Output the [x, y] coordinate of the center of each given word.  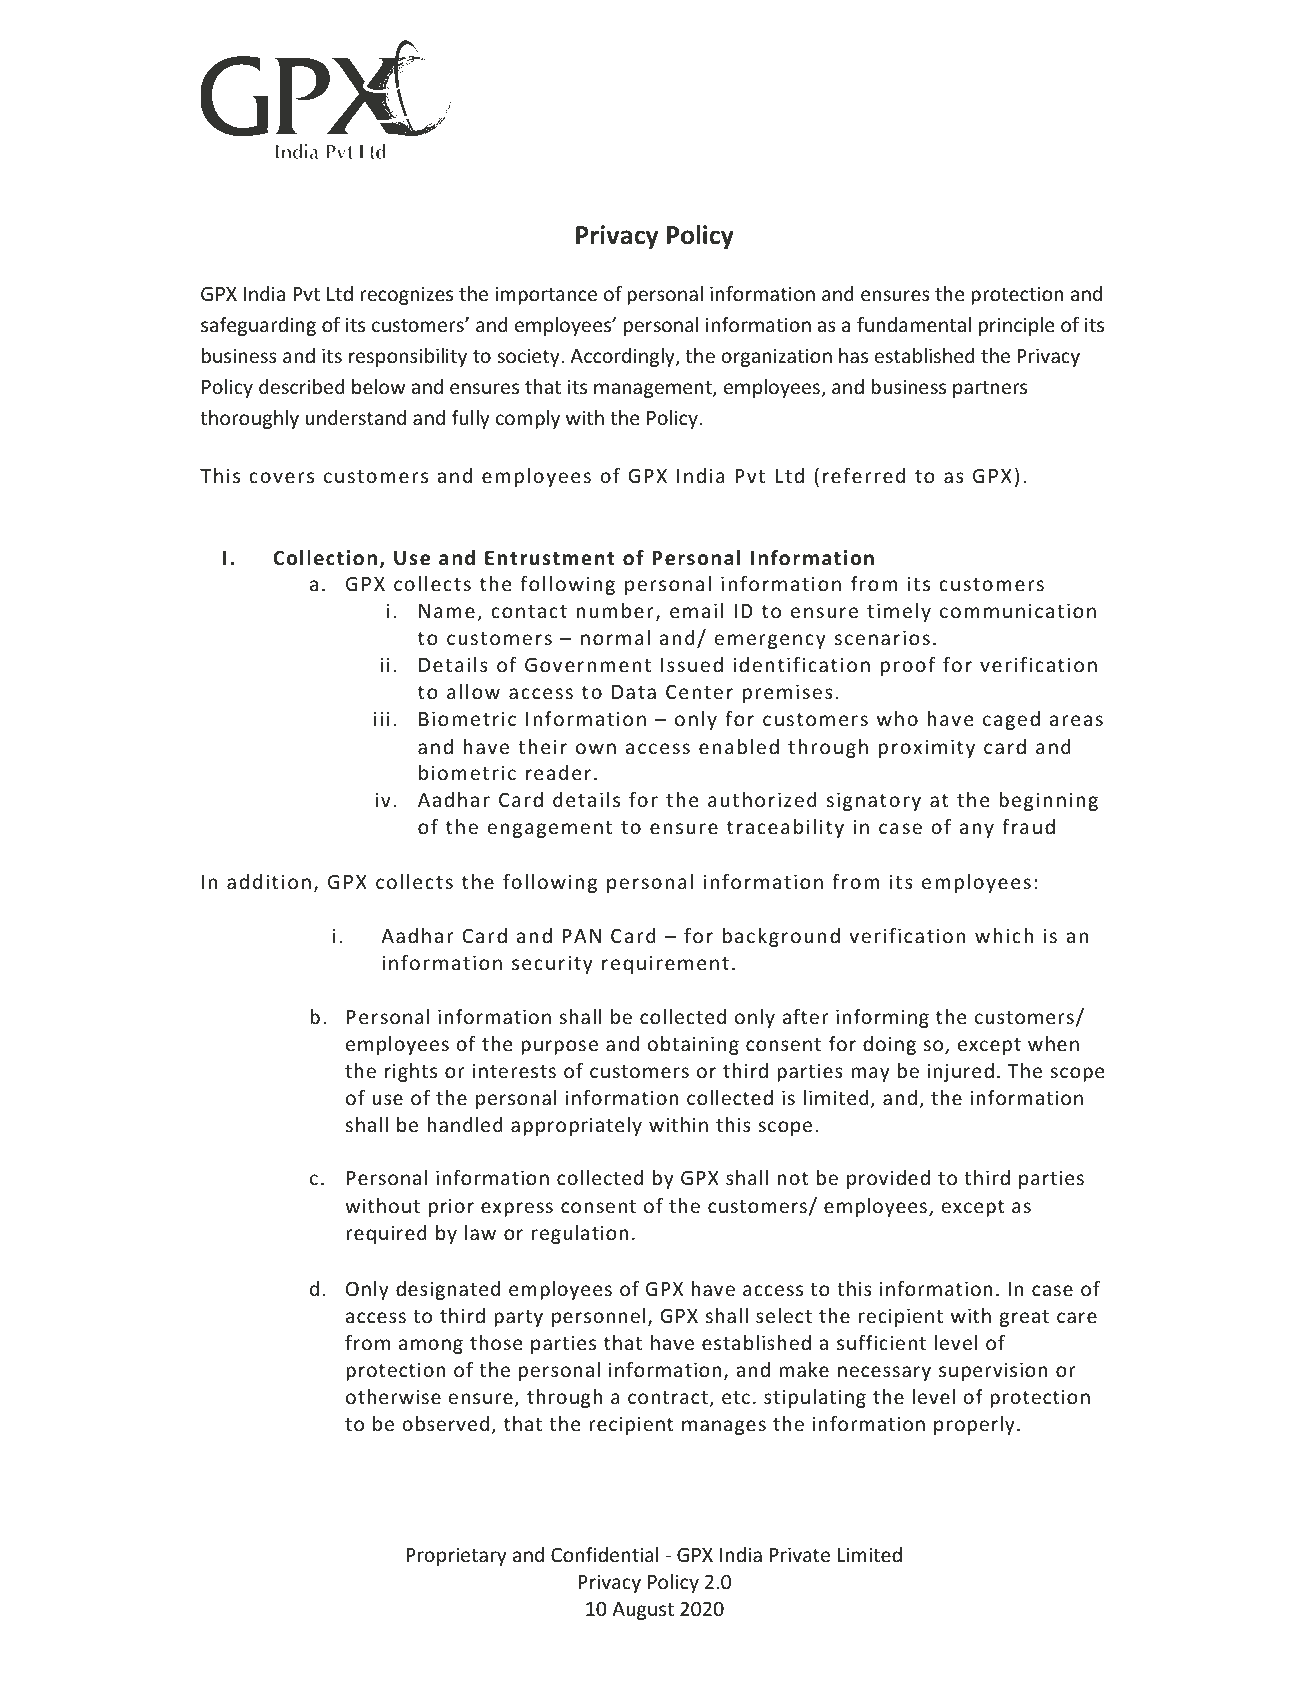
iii [382, 718]
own [596, 748]
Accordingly [623, 357]
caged [1011, 720]
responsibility [408, 357]
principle [1016, 326]
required [386, 1234]
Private [800, 1554]
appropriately [576, 1126]
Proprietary [456, 1556]
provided [888, 1179]
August [643, 1611]
